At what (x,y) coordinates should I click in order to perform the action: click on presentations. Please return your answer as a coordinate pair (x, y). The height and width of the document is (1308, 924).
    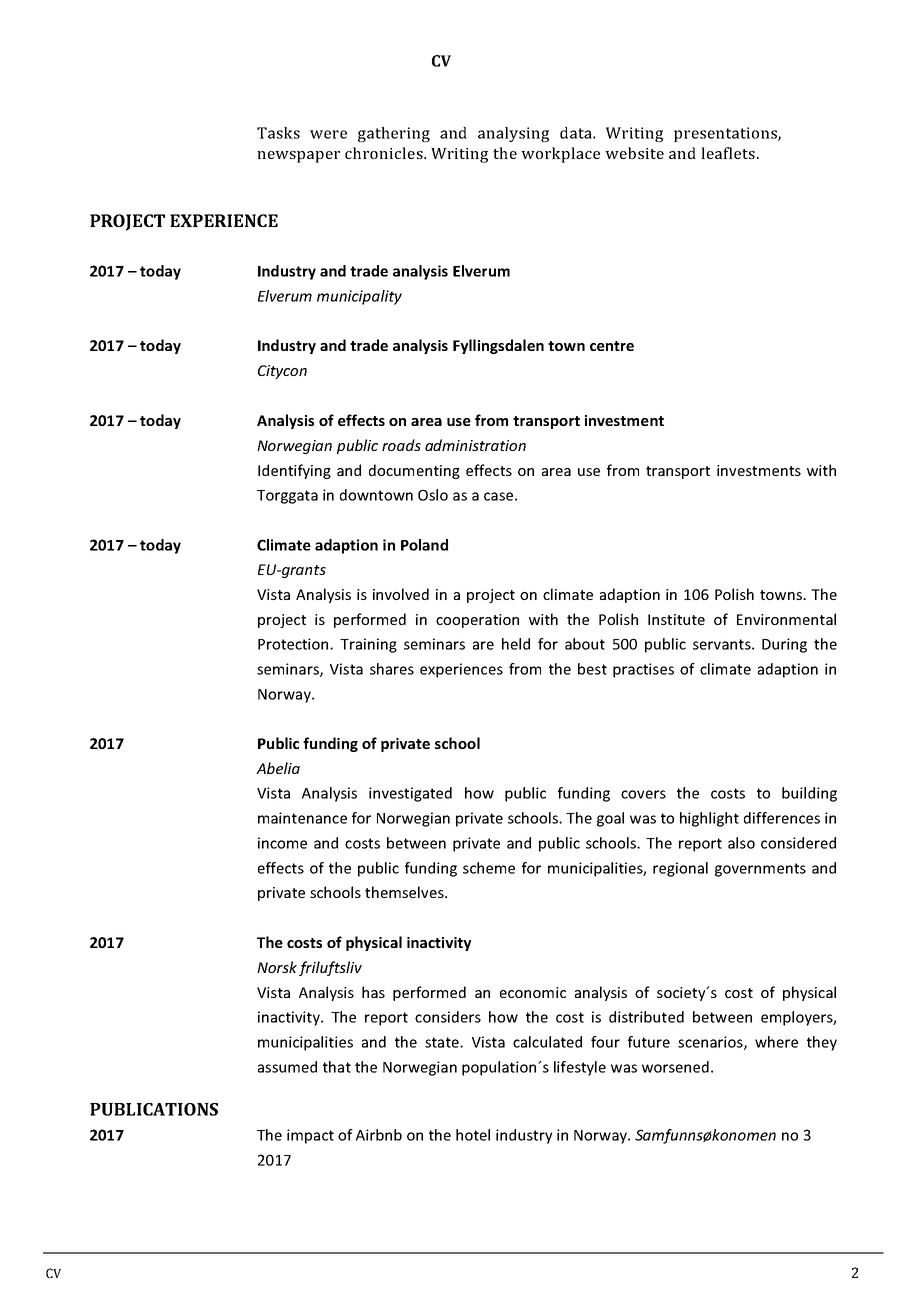
    Looking at the image, I should click on (726, 134).
